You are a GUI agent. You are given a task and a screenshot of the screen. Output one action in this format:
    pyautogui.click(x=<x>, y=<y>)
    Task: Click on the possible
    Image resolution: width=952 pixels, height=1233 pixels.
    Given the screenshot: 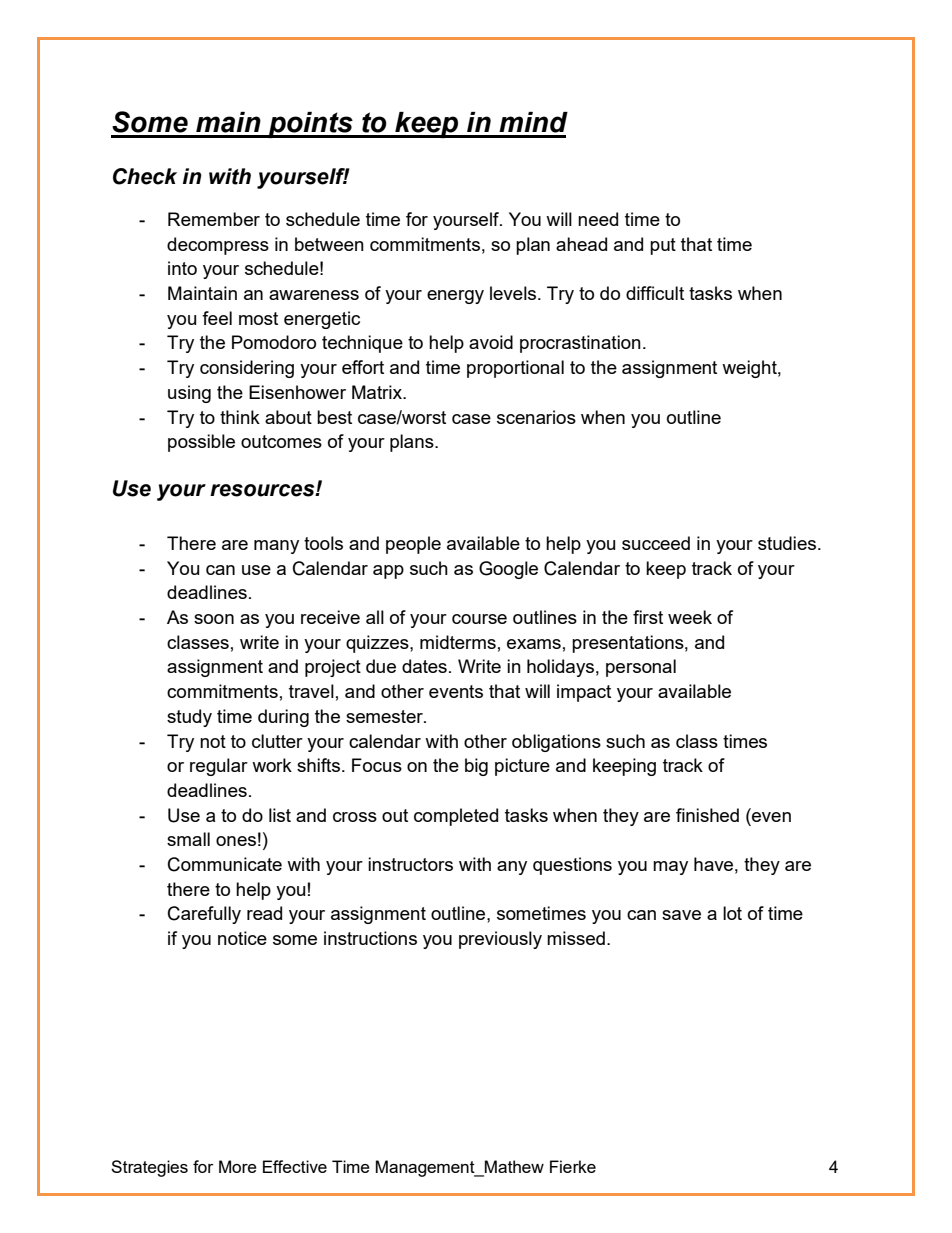 What is the action you would take?
    pyautogui.click(x=201, y=443)
